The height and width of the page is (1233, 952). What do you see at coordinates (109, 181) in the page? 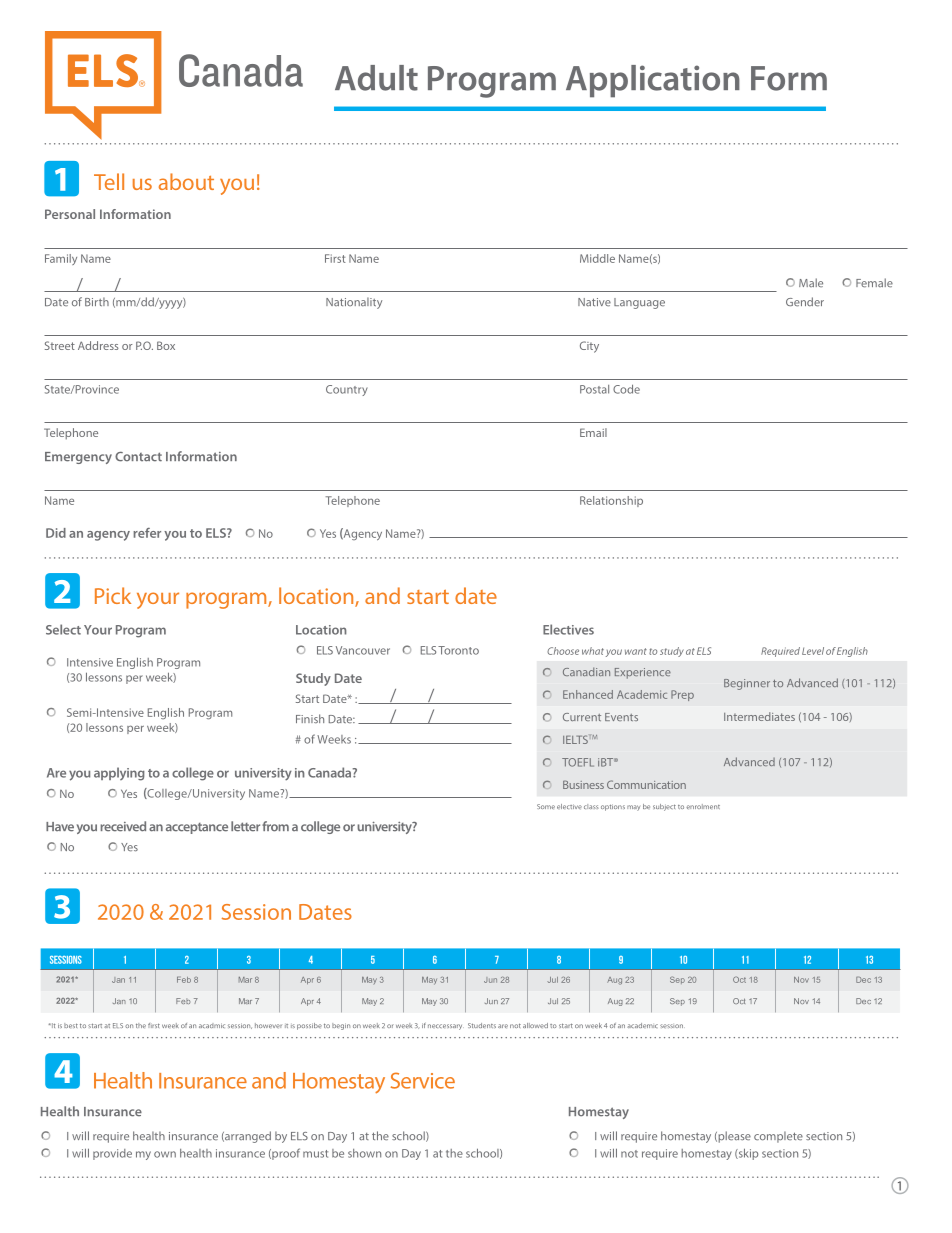
I see `Tell` at bounding box center [109, 181].
